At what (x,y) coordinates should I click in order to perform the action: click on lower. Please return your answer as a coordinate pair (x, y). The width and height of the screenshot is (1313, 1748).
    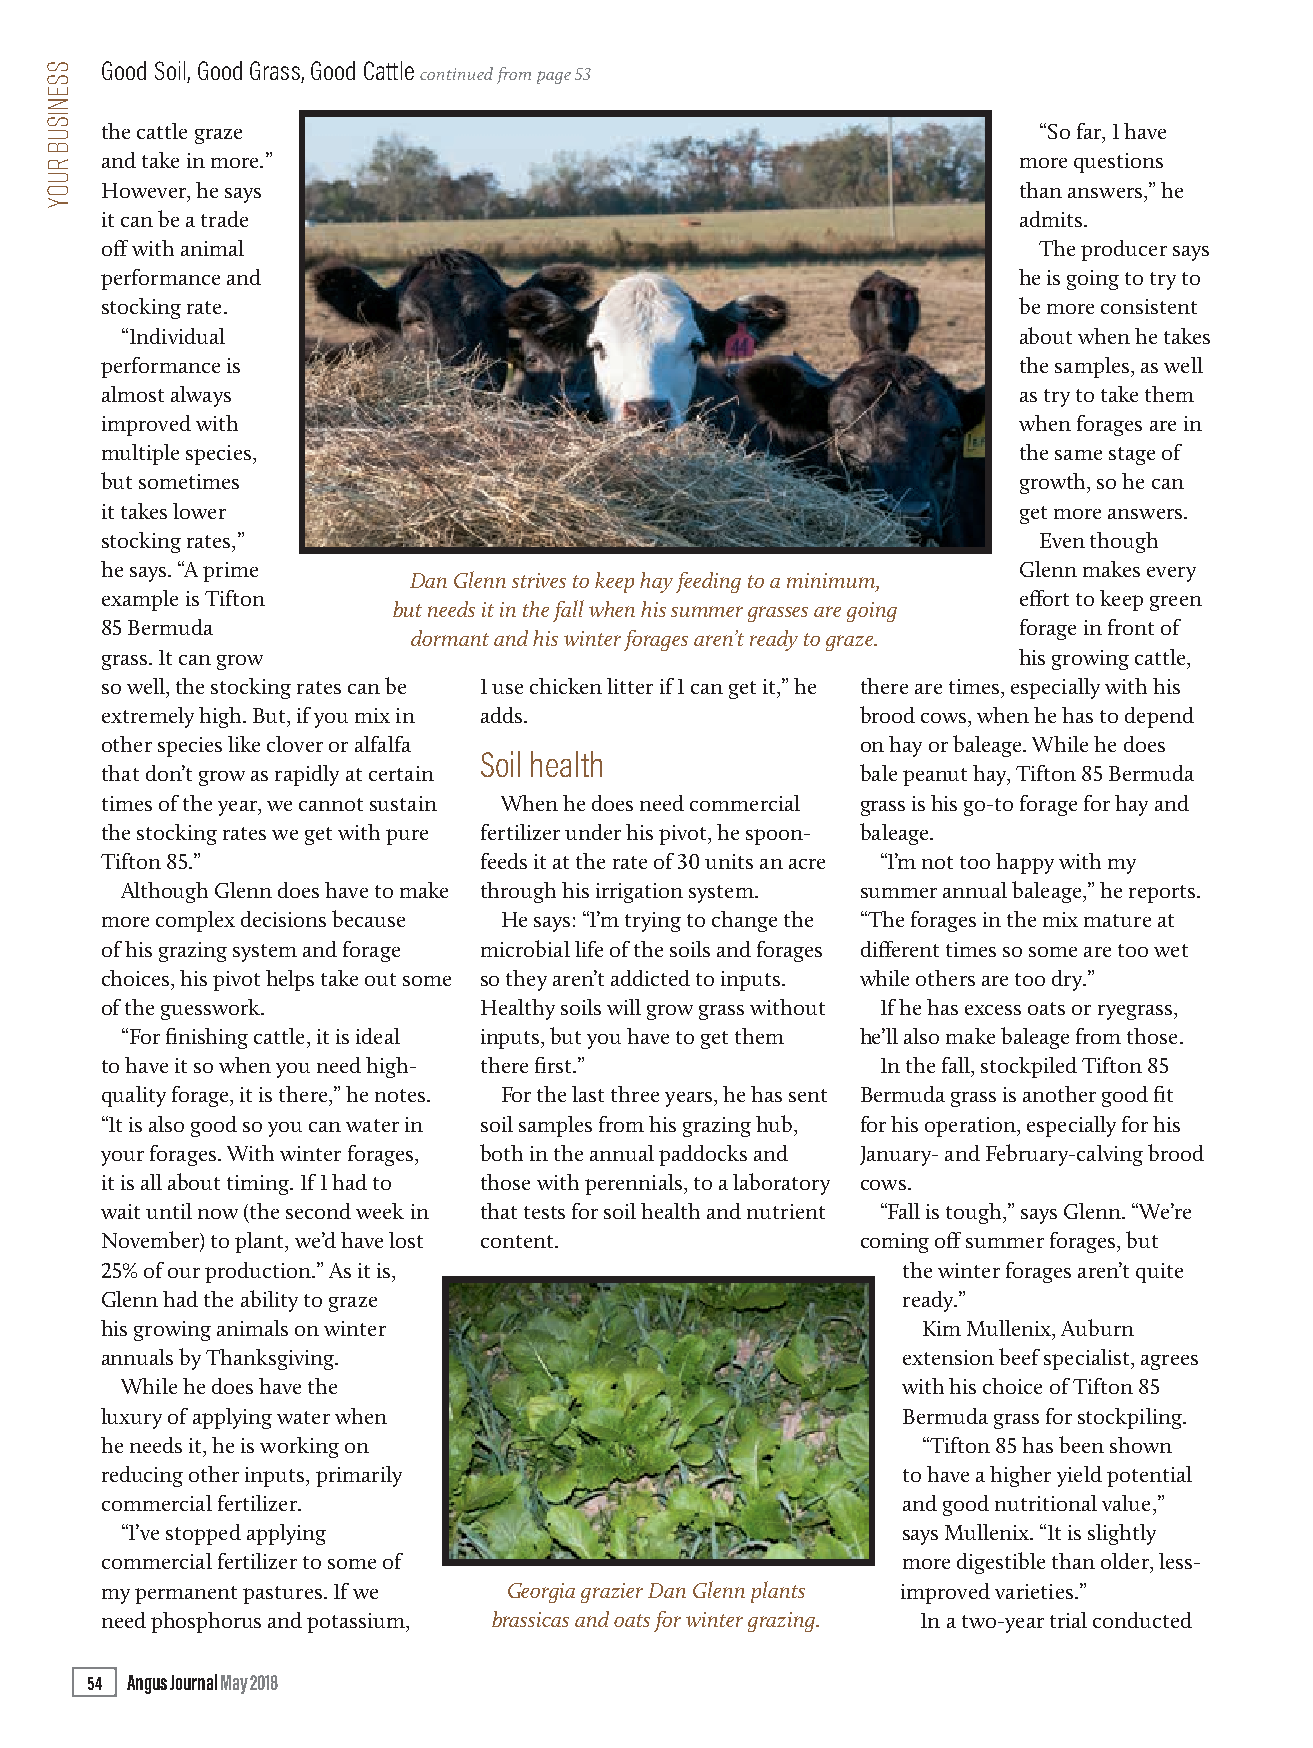
    Looking at the image, I should click on (199, 511).
